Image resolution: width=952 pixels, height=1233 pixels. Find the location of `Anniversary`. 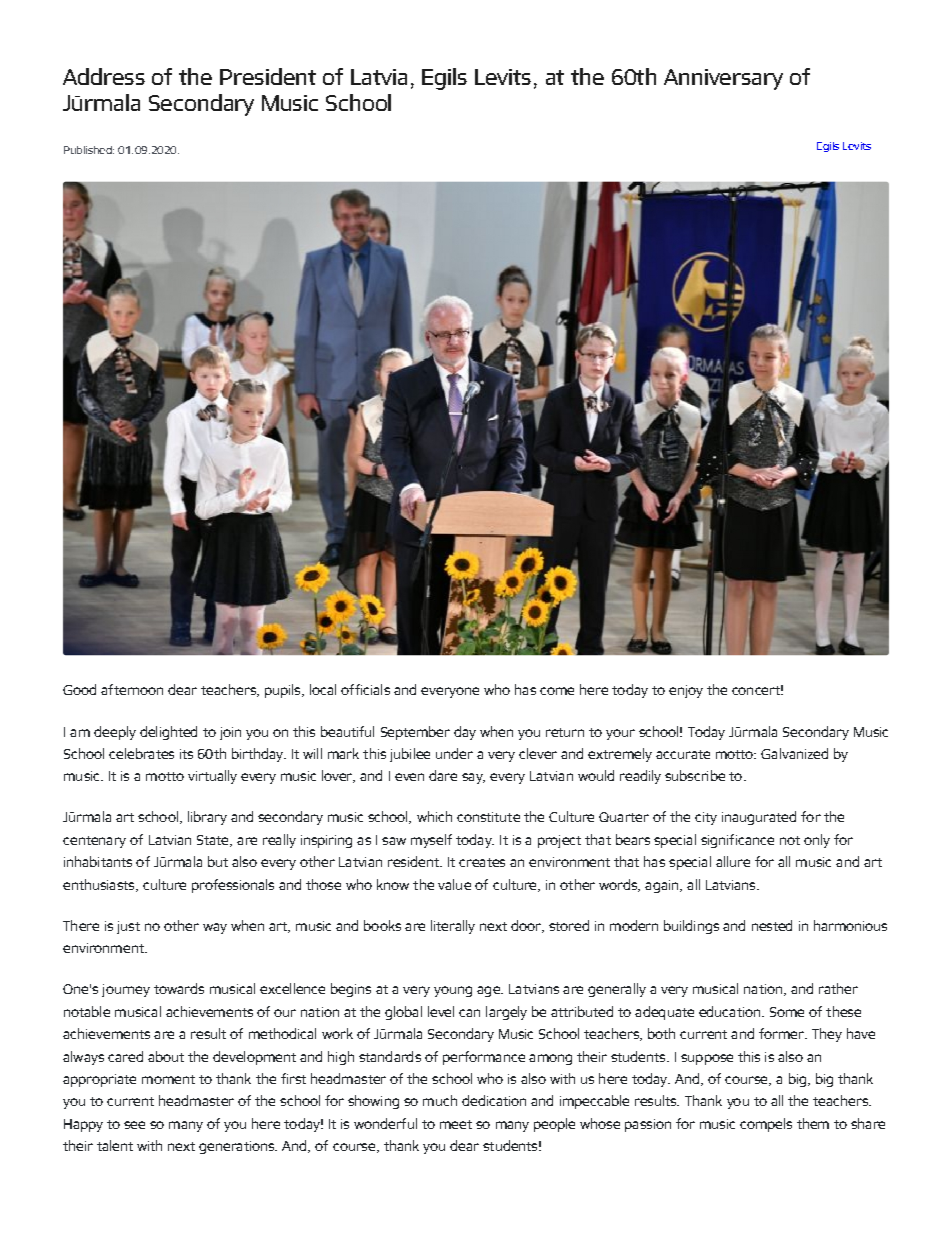

Anniversary is located at coordinates (723, 79).
